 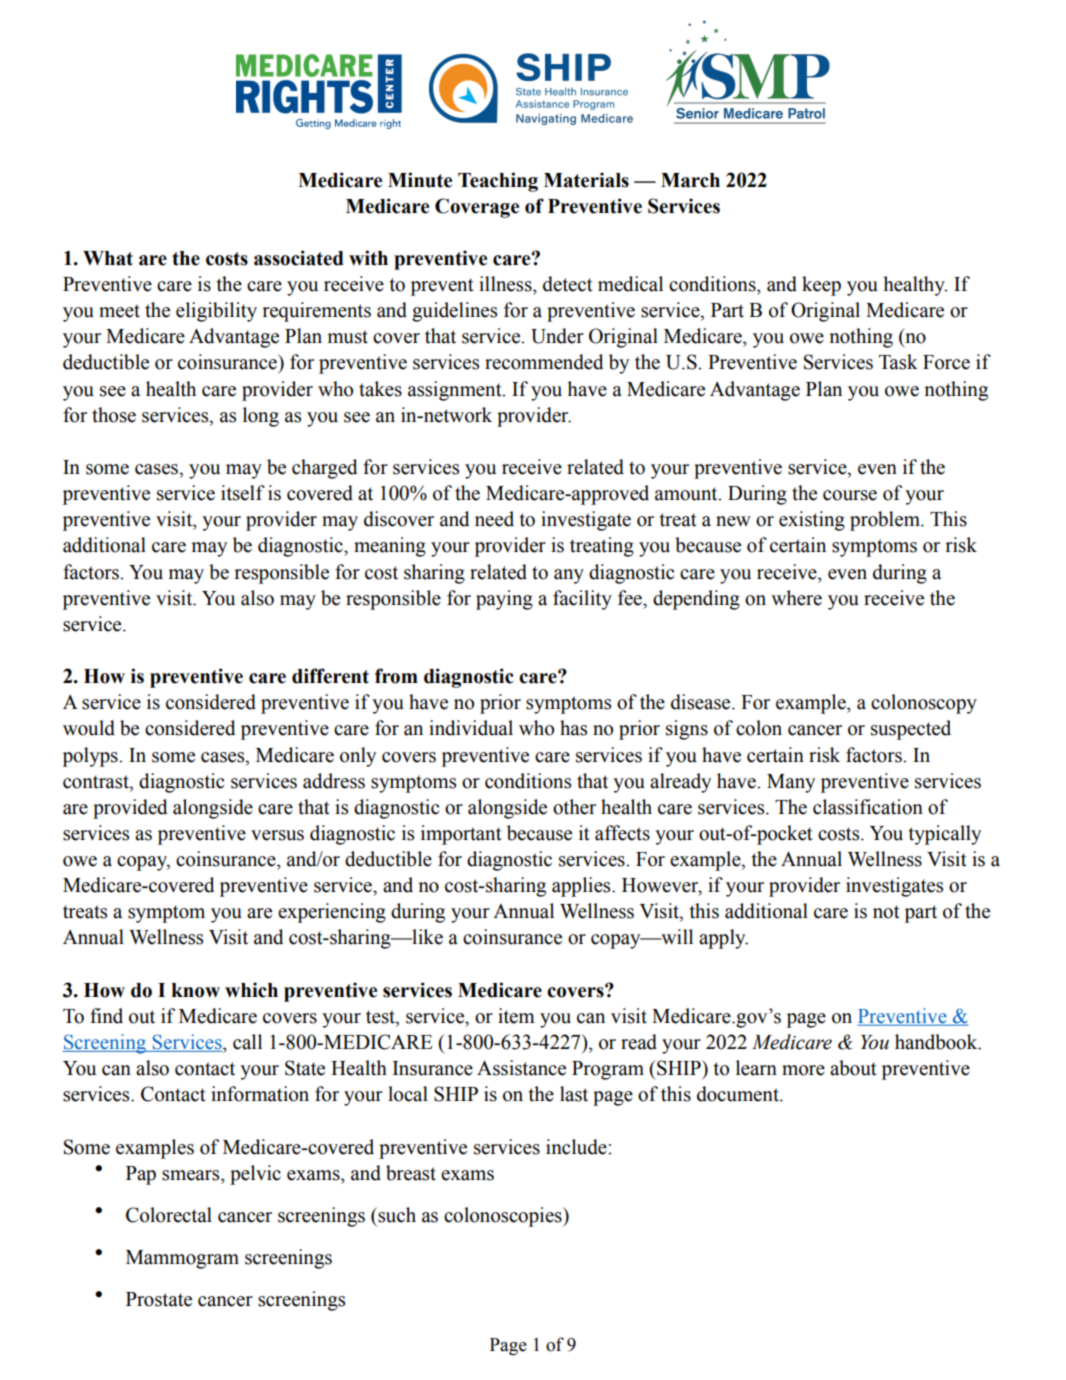 What do you see at coordinates (277, 835) in the image?
I see `versus` at bounding box center [277, 835].
